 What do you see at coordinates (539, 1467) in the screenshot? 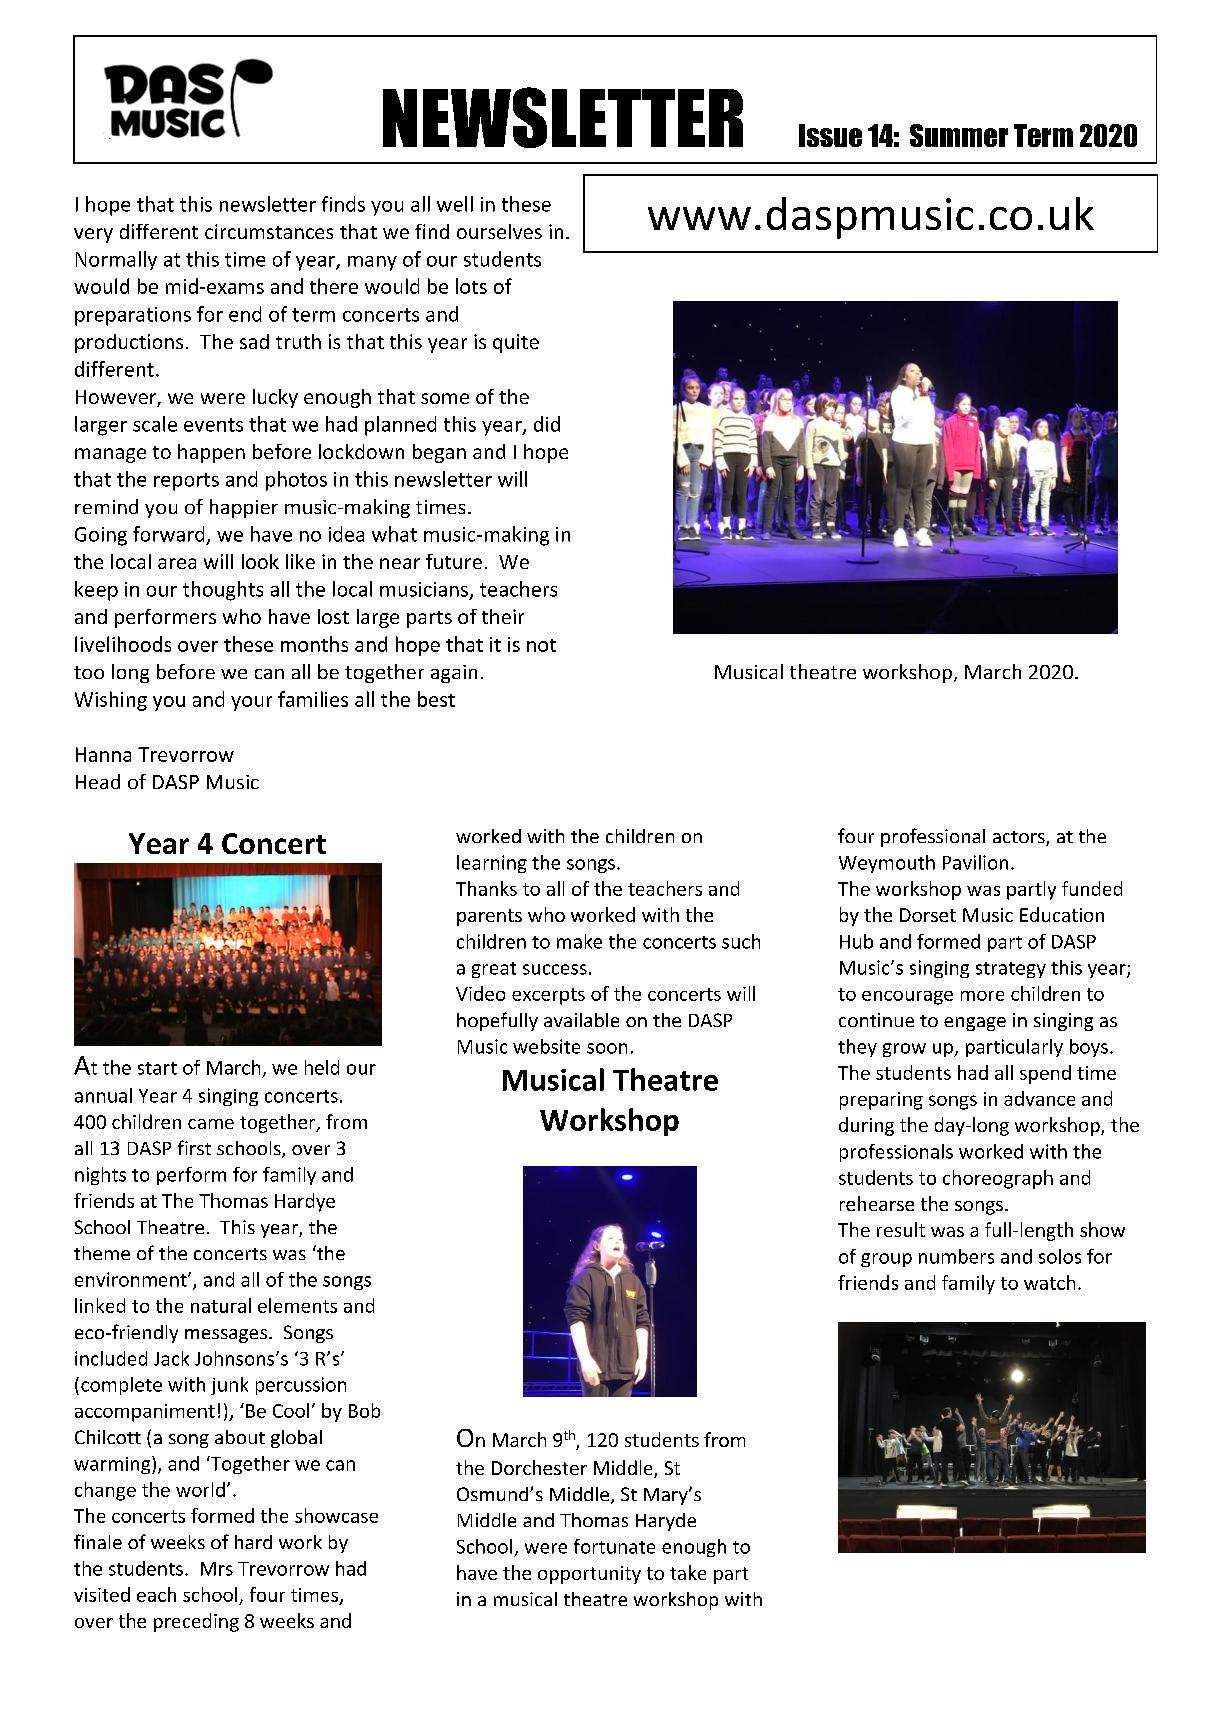
I see `Dorchester` at bounding box center [539, 1467].
